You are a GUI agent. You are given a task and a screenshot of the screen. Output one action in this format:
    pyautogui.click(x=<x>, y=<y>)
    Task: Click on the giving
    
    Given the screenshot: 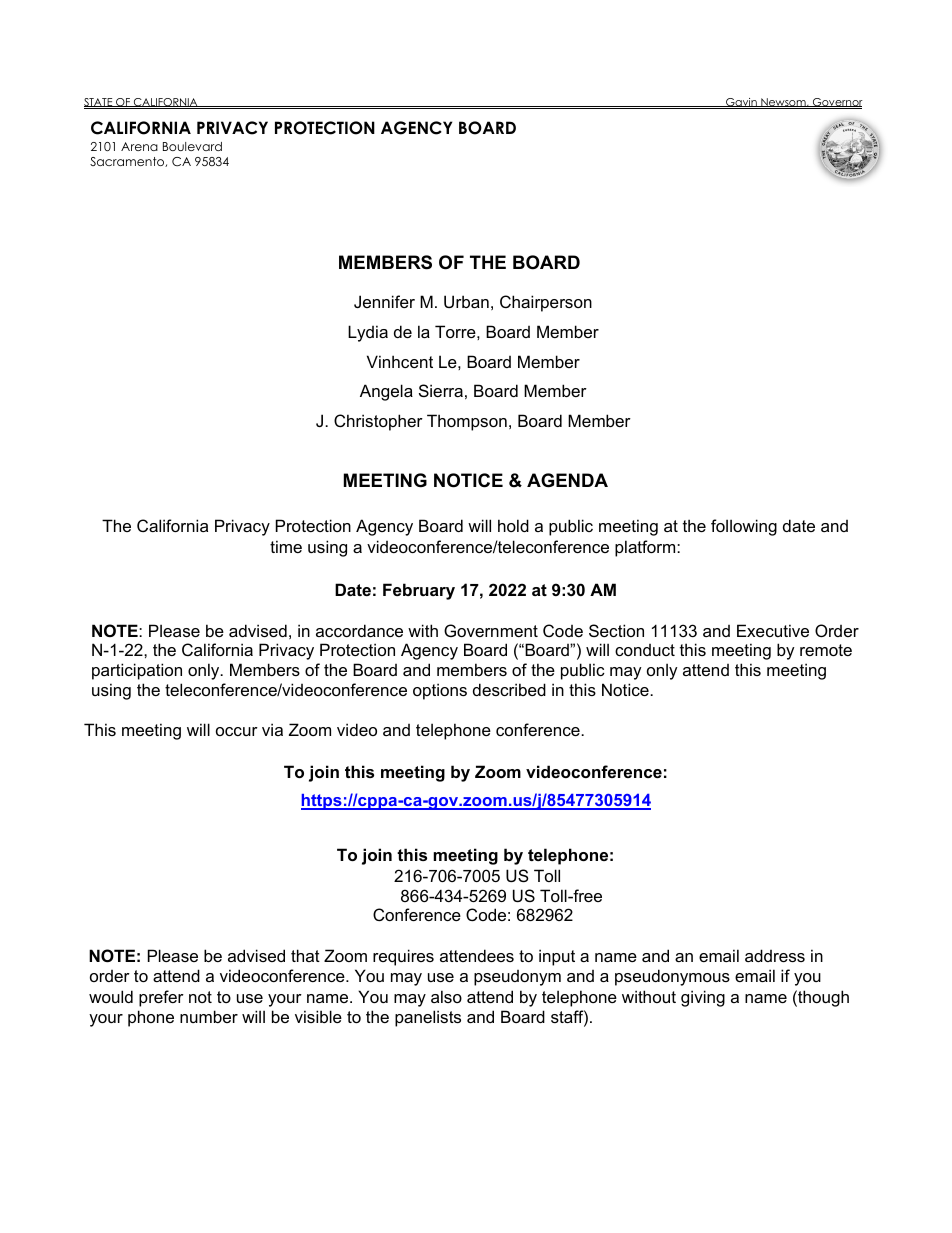 What is the action you would take?
    pyautogui.click(x=703, y=998)
